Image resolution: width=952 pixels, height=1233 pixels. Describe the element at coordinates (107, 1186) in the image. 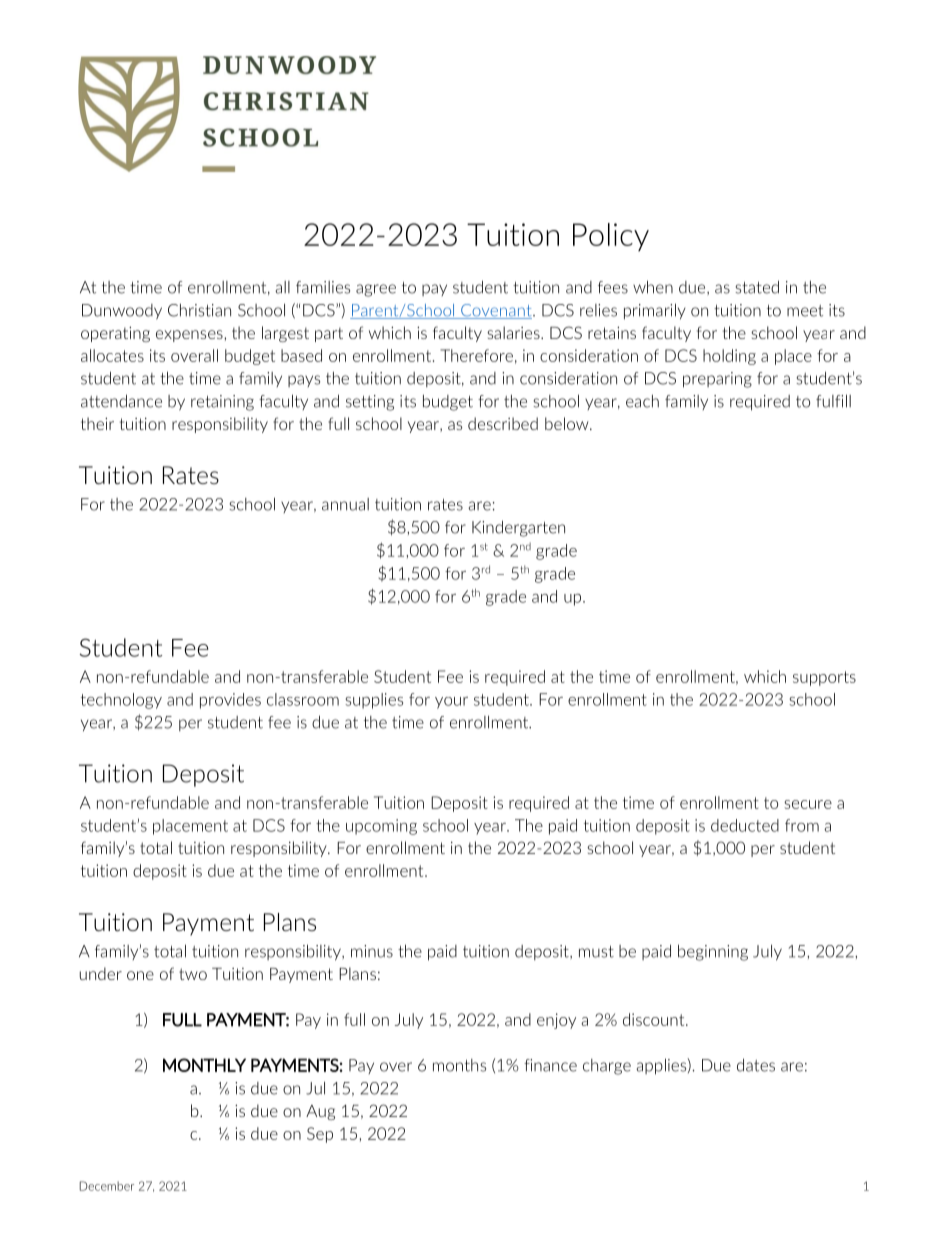

I see `December` at that location.
